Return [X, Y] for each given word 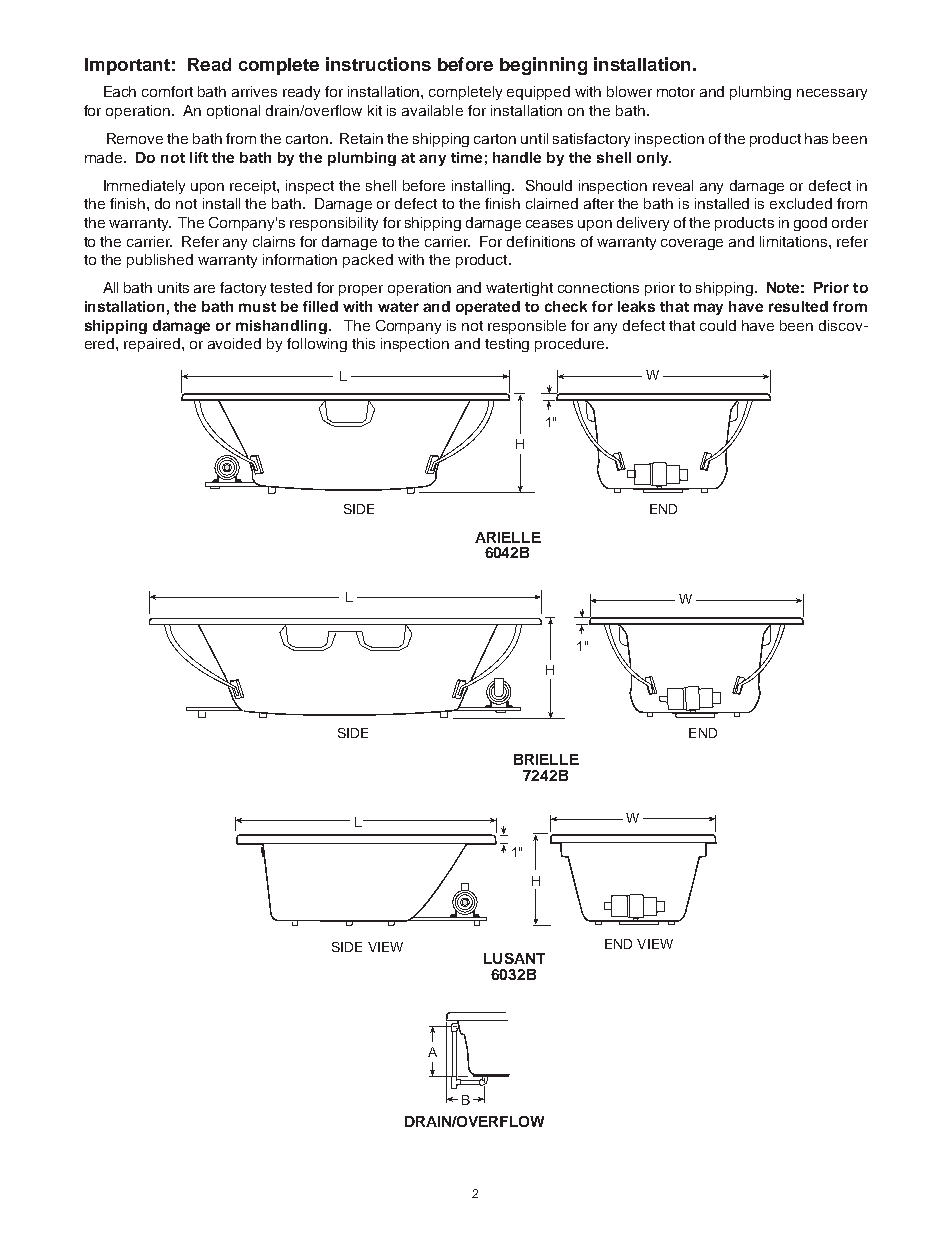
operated [488, 308]
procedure [571, 345]
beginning [543, 66]
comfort [167, 91]
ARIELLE [508, 537]
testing [507, 345]
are [204, 289]
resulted [798, 306]
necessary [832, 94]
